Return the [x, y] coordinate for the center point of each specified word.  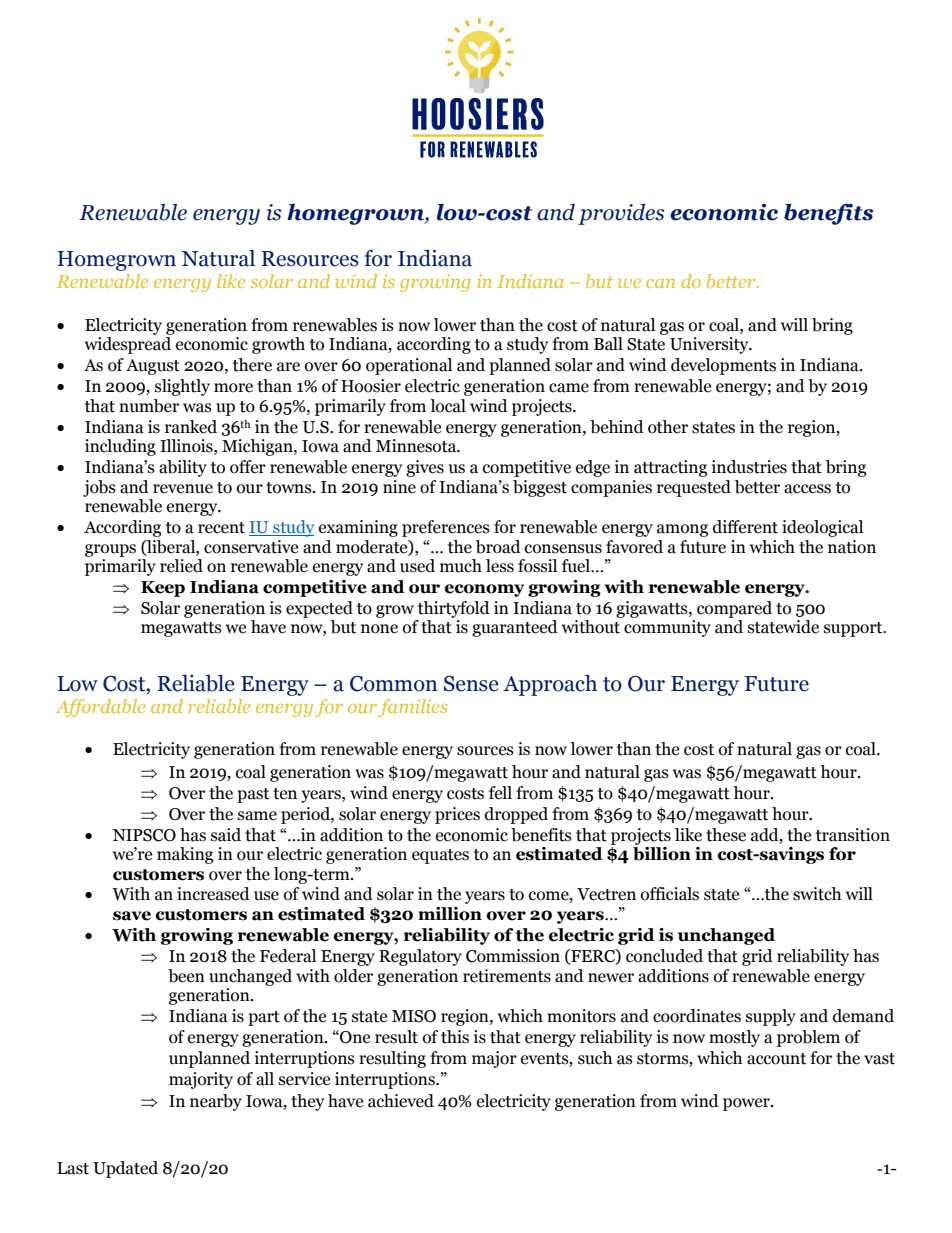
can [660, 283]
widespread [128, 345]
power [747, 1104]
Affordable [100, 708]
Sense [471, 684]
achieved [401, 1101]
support [854, 629]
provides [621, 214]
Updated [125, 1169]
